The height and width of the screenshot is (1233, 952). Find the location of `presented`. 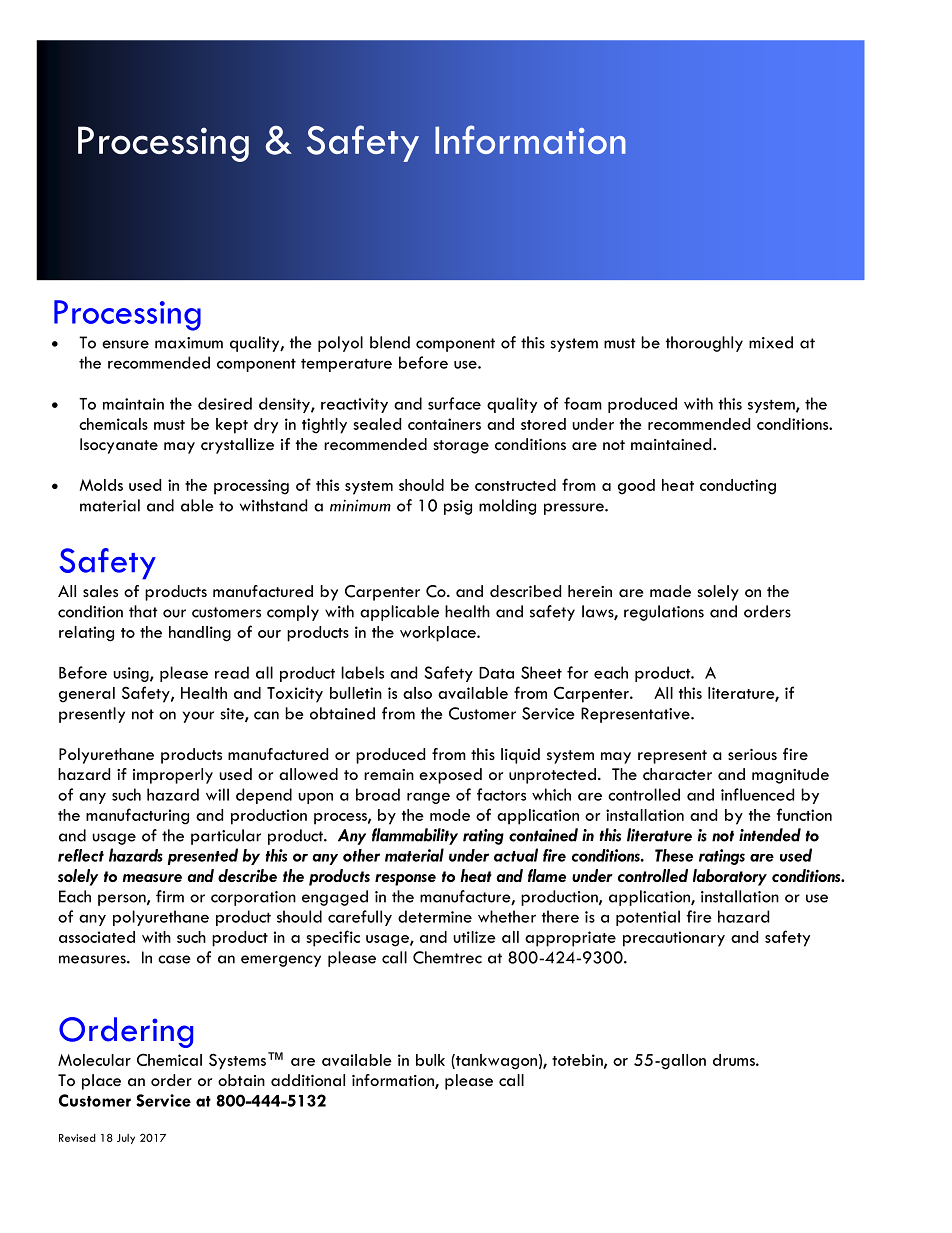

presented is located at coordinates (203, 856).
